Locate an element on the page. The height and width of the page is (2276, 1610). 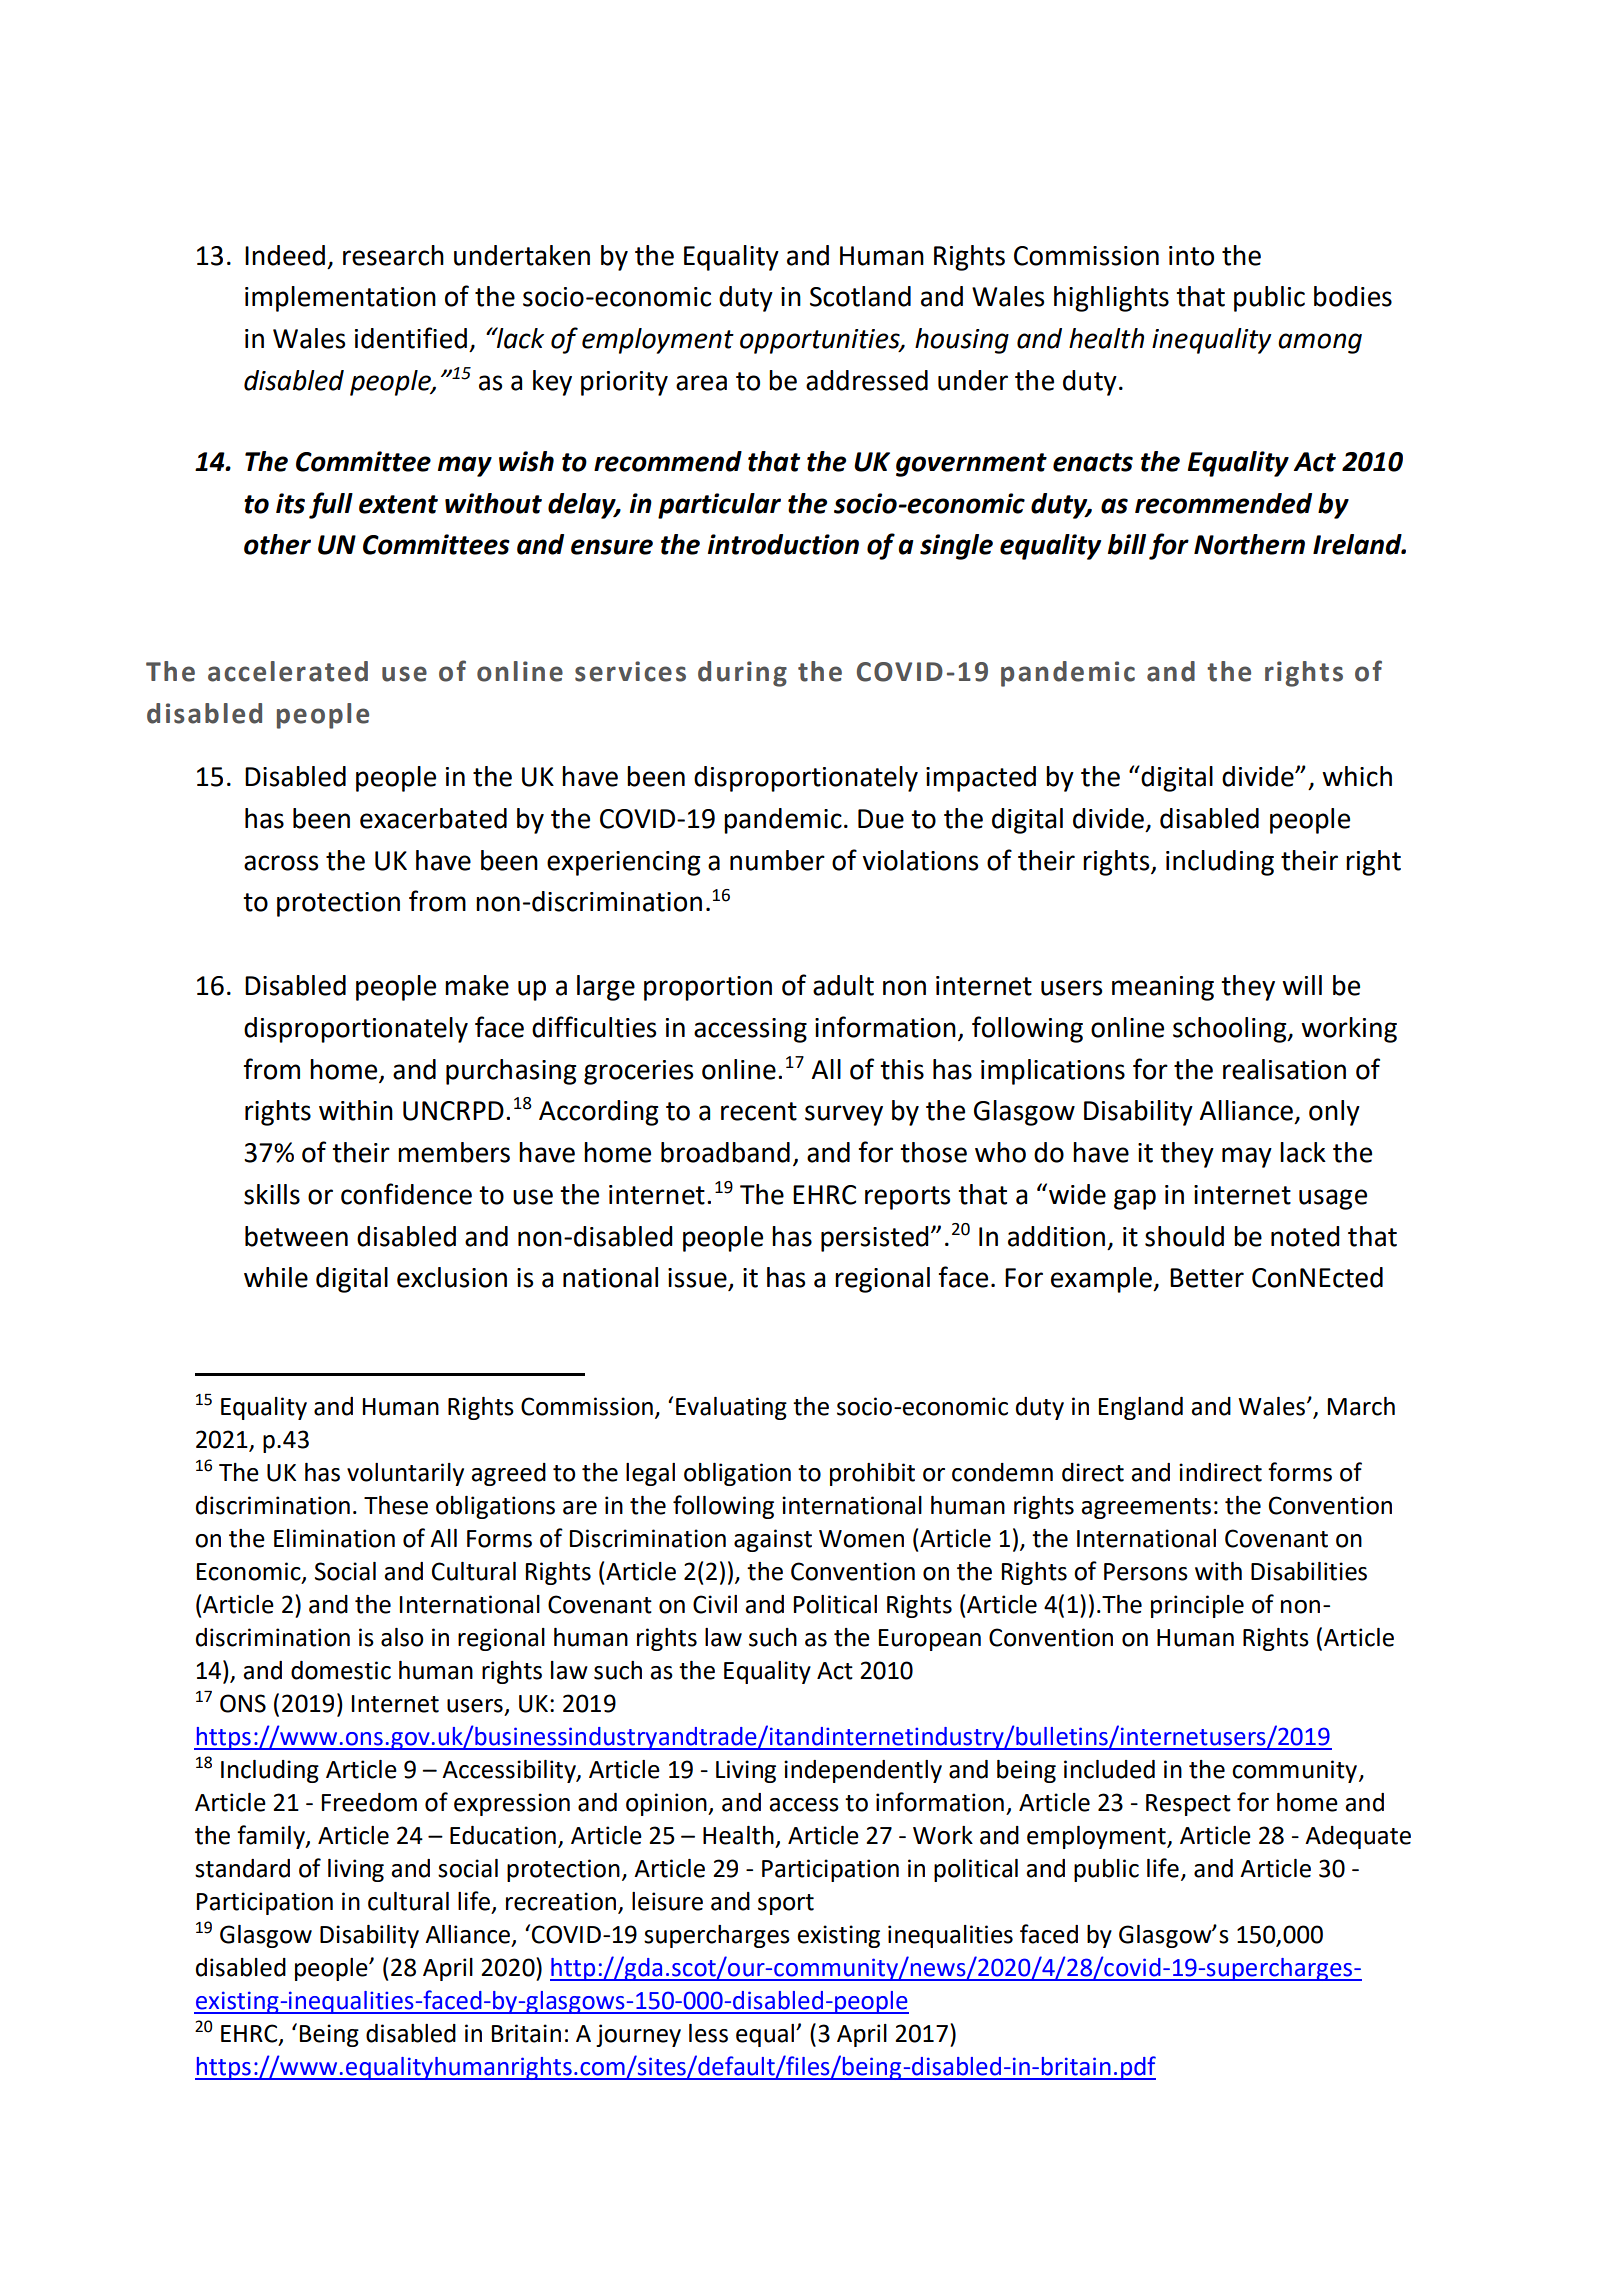
voluntarily is located at coordinates (405, 1474).
